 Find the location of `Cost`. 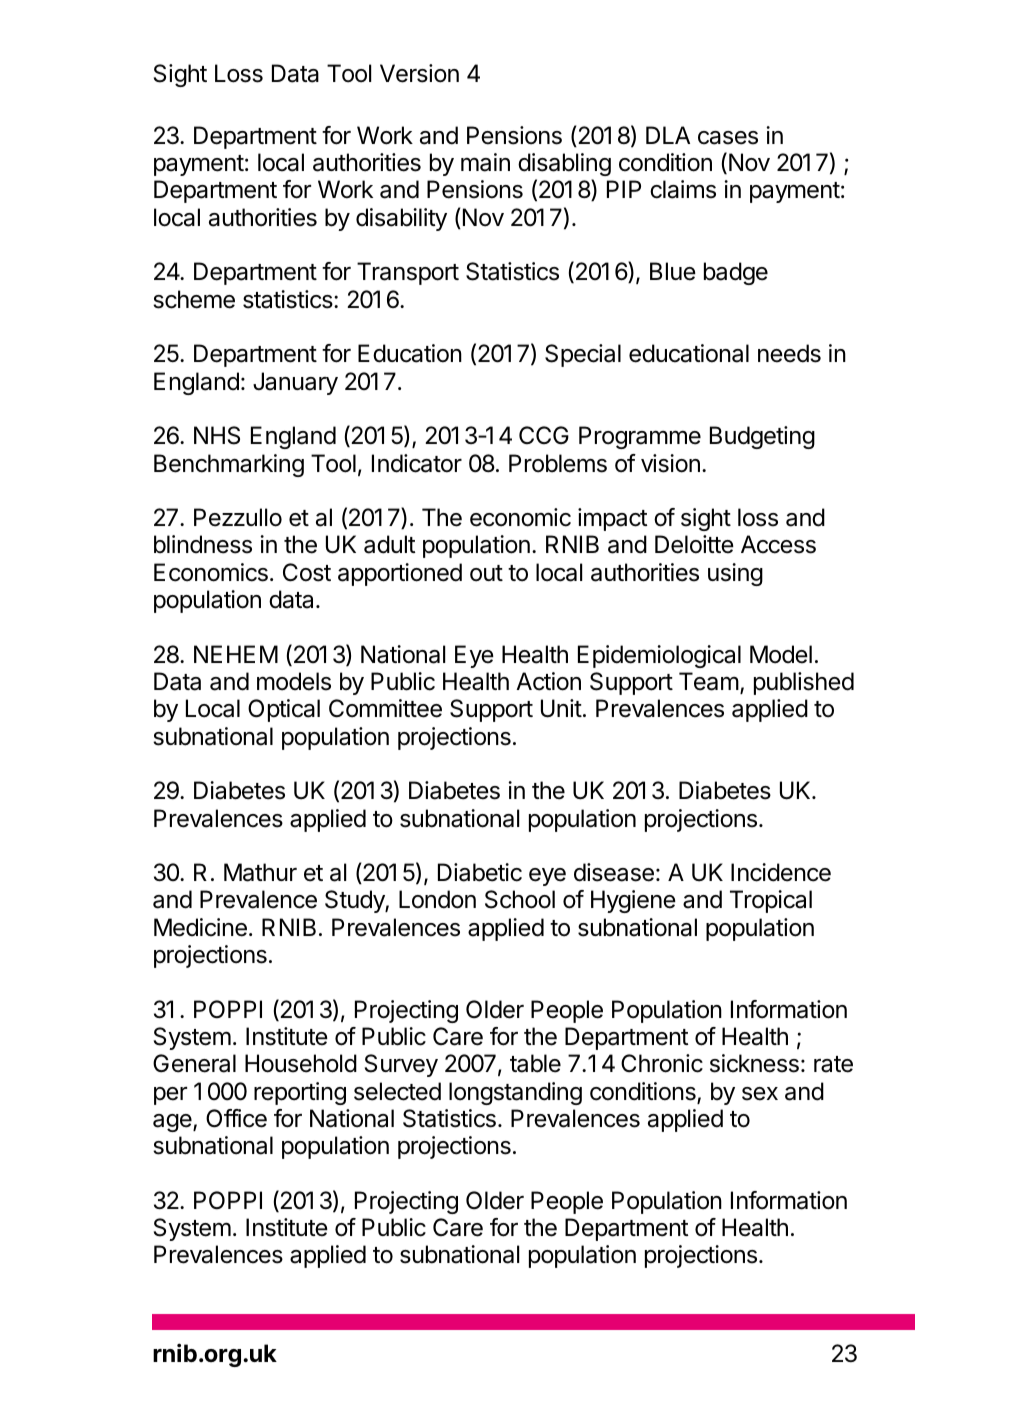

Cost is located at coordinates (307, 572).
